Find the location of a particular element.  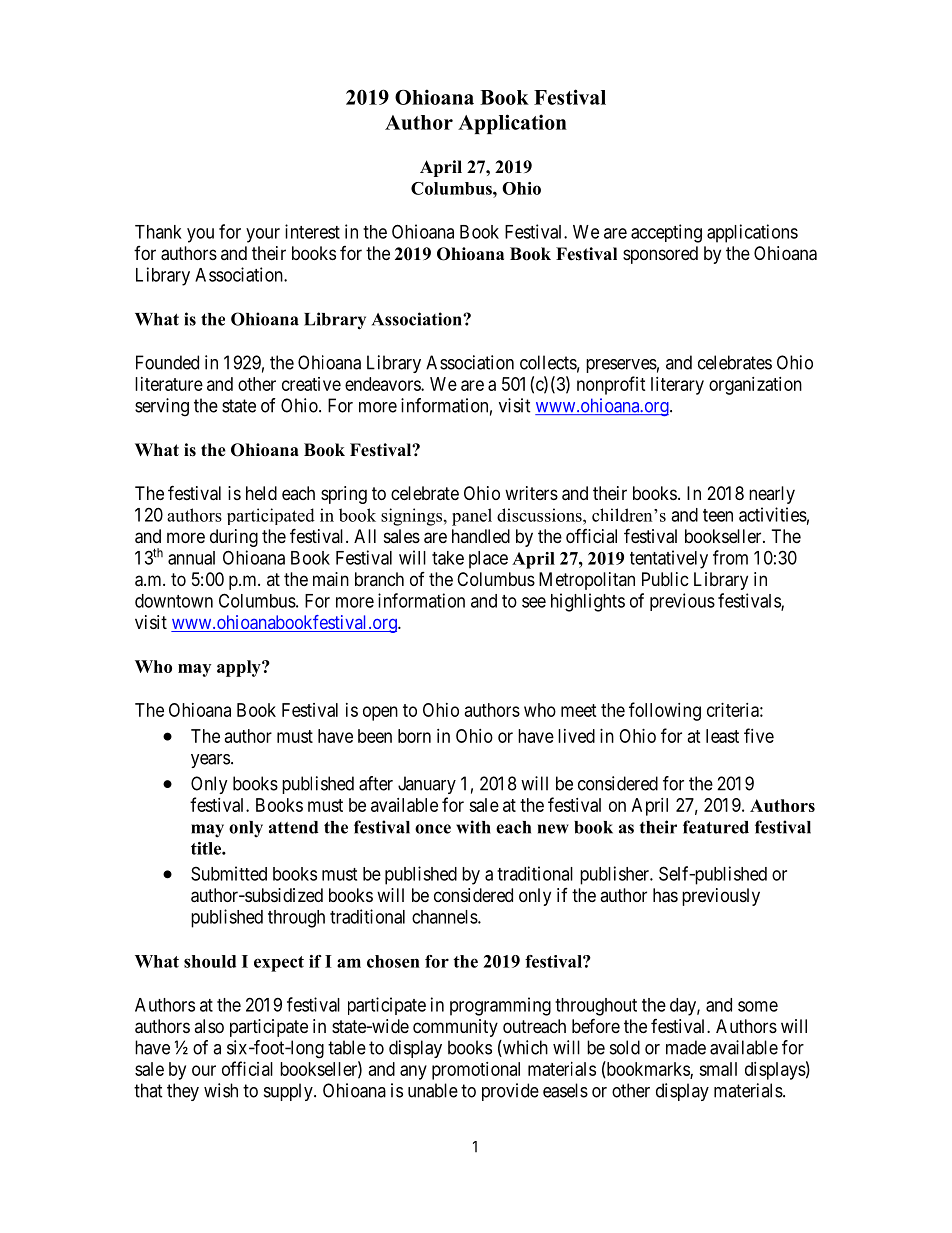

small is located at coordinates (718, 1069).
